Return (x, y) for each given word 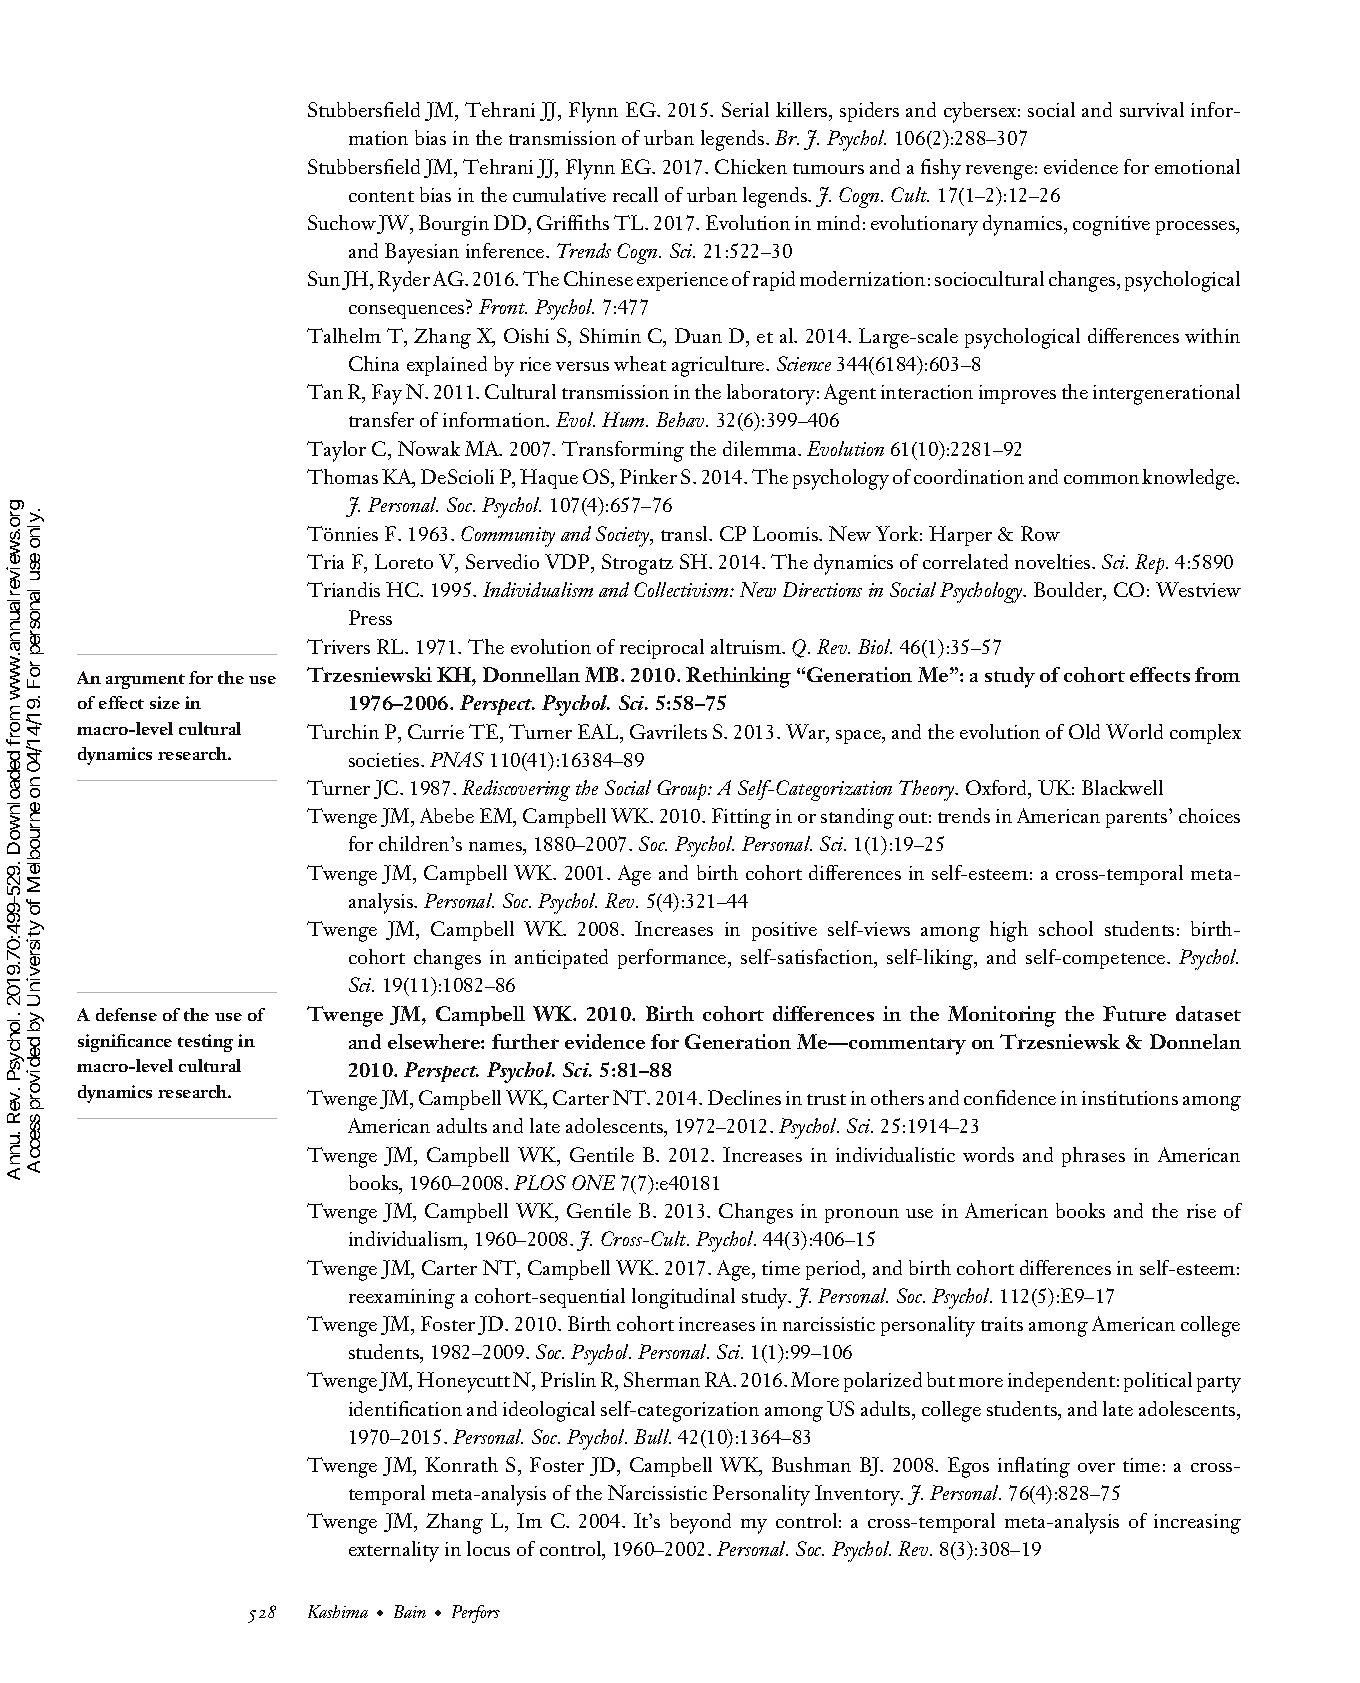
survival (1152, 109)
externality (394, 1551)
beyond (700, 1523)
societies (385, 760)
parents (1136, 820)
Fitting (741, 818)
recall (635, 194)
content (381, 196)
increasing (1197, 1524)
